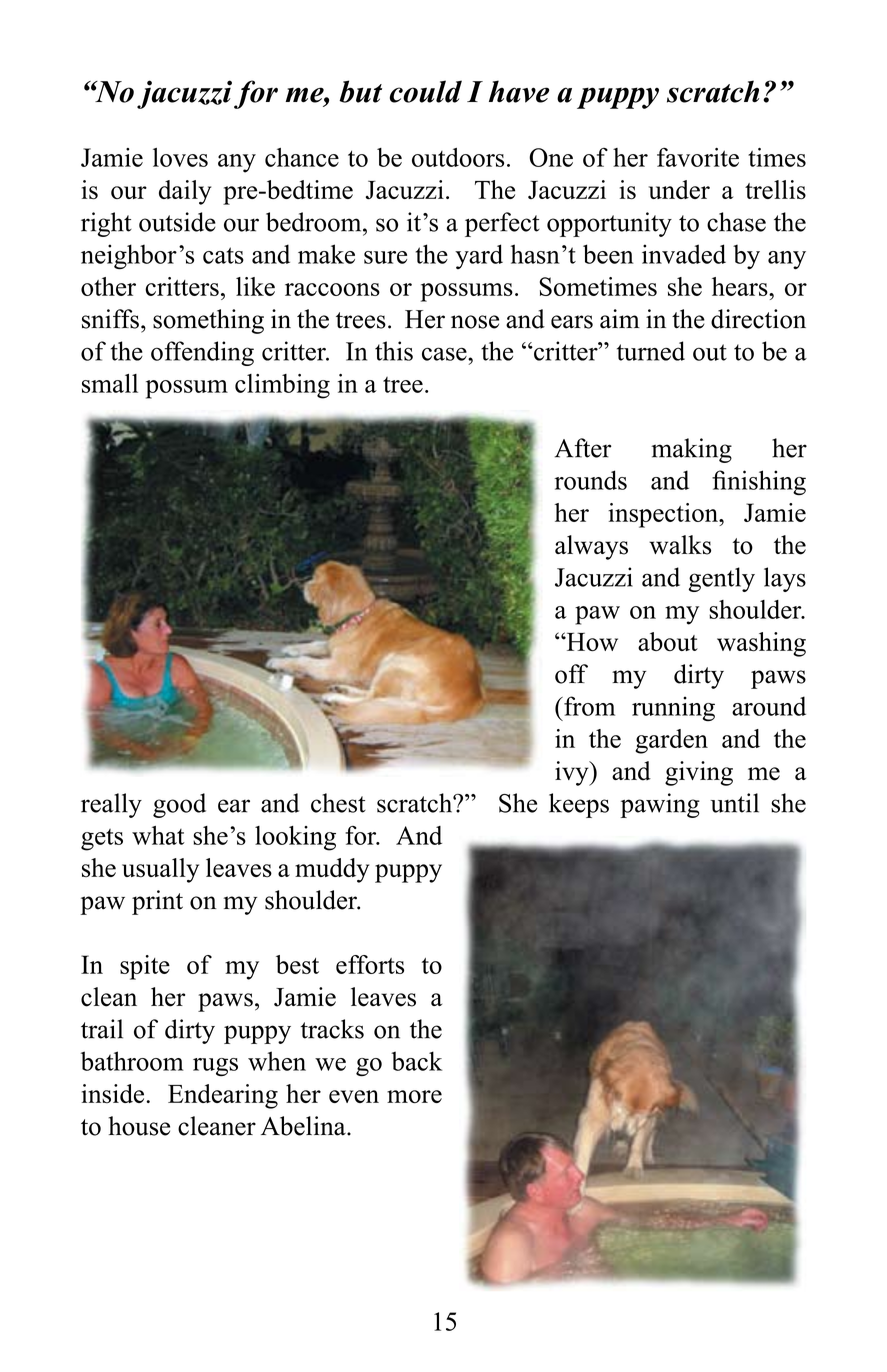  What do you see at coordinates (591, 547) in the page?
I see `always` at bounding box center [591, 547].
